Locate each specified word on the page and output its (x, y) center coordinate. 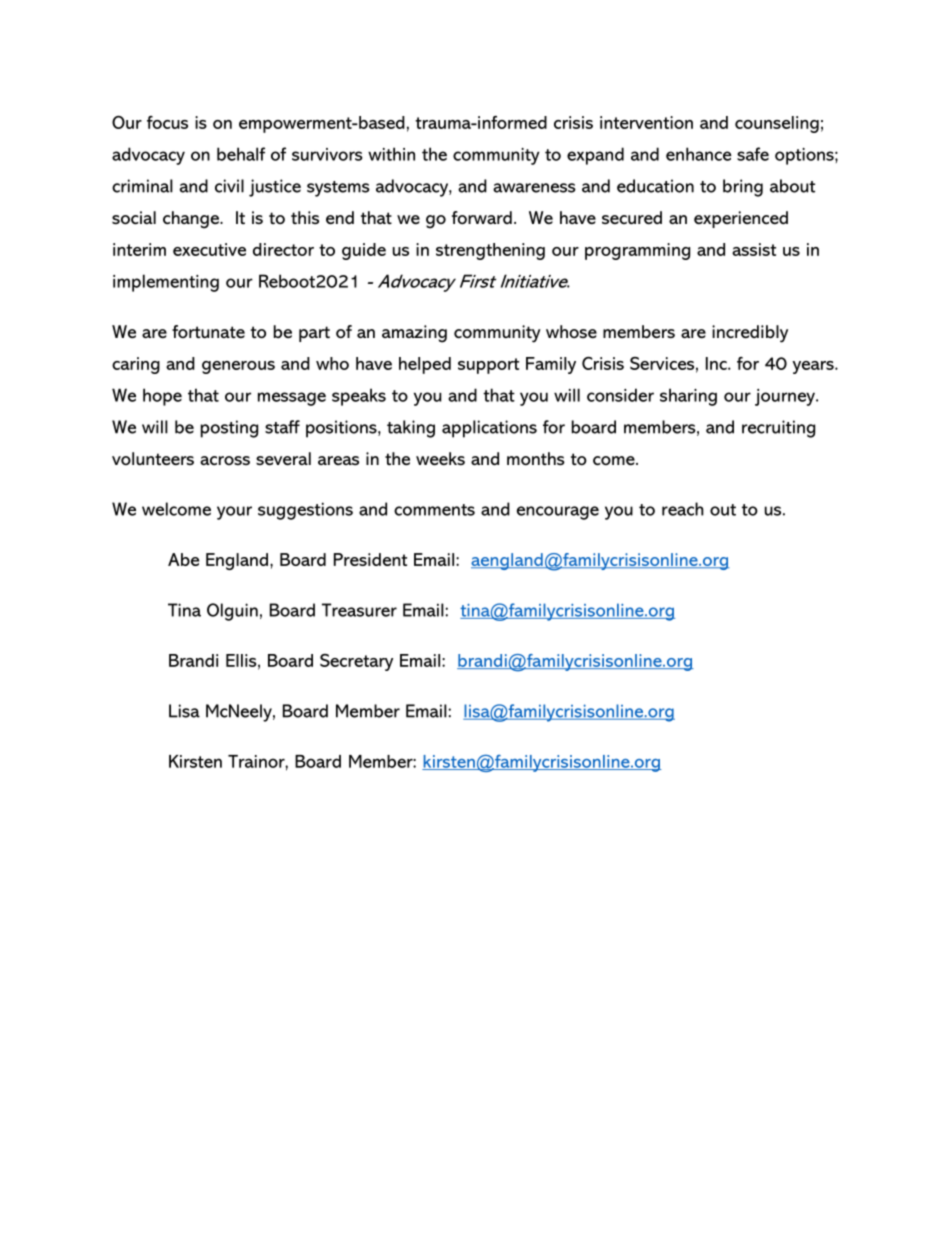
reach (683, 509)
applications (489, 429)
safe (753, 154)
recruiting (778, 429)
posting (229, 429)
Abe (183, 559)
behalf (241, 154)
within (391, 154)
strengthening (490, 251)
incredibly (750, 334)
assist (754, 249)
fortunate (208, 332)
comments (434, 510)
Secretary (356, 662)
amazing (414, 334)
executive (209, 249)
